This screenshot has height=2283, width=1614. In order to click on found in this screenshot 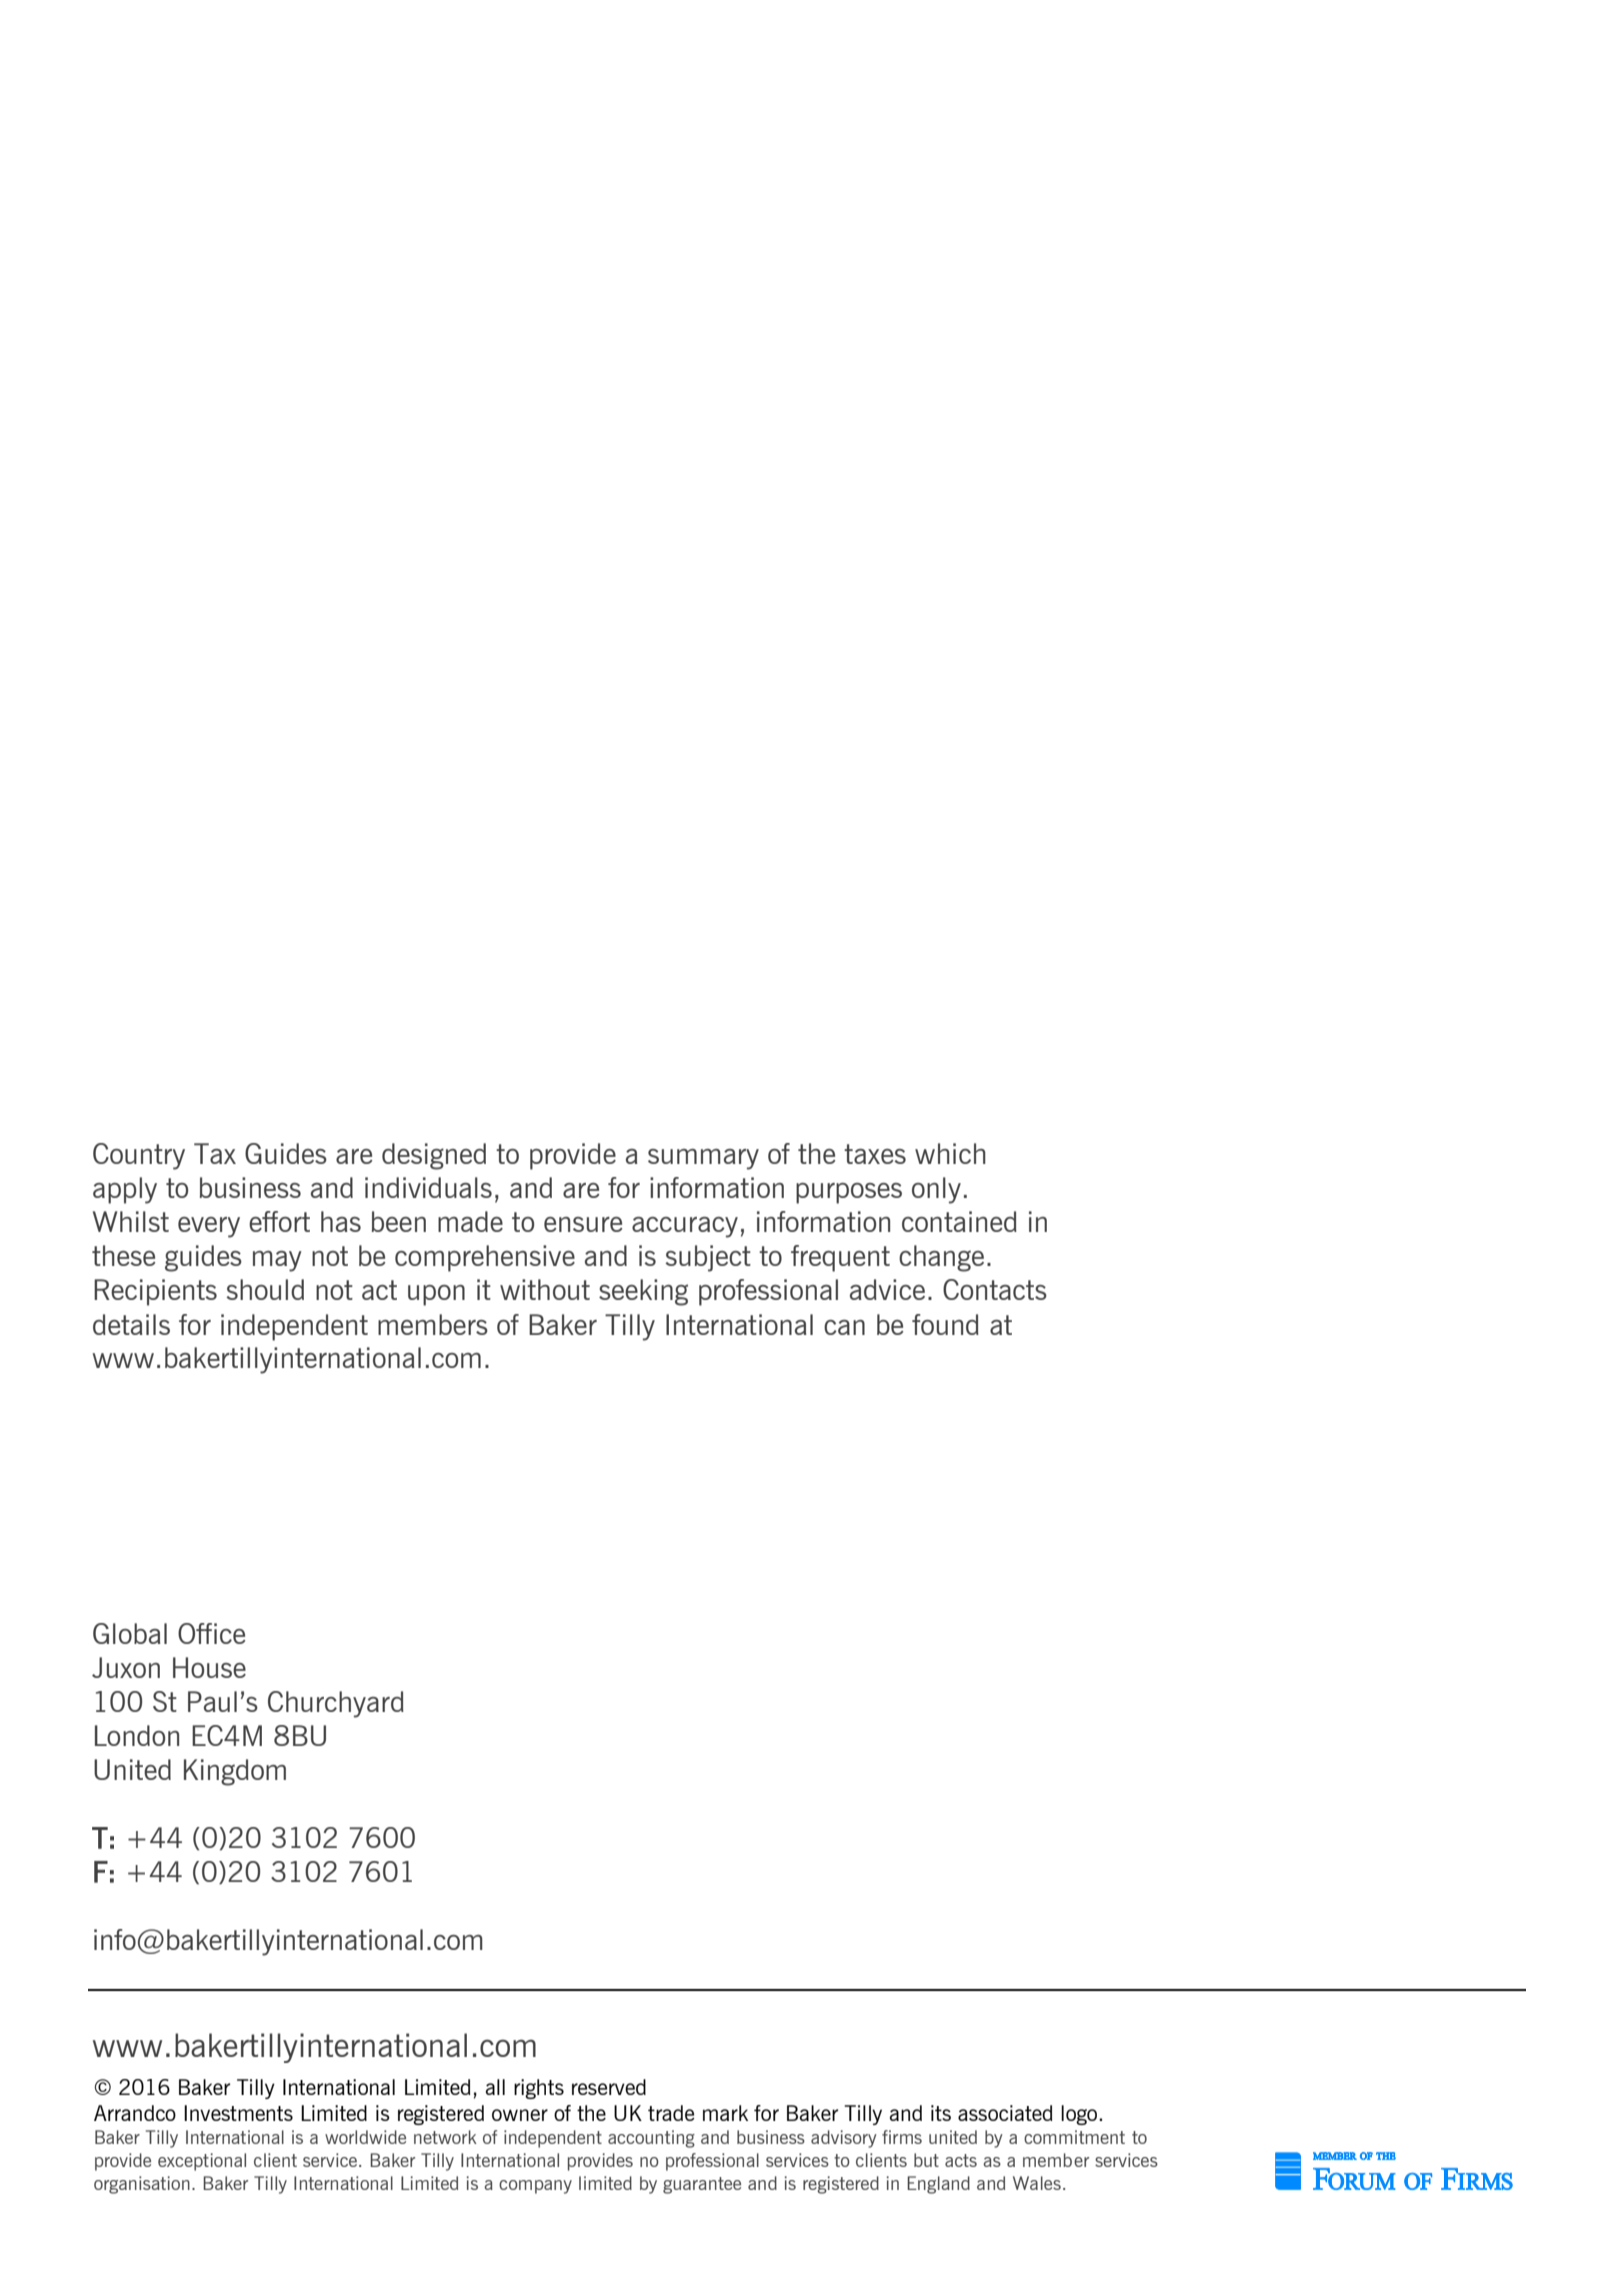, I will do `click(945, 1324)`.
